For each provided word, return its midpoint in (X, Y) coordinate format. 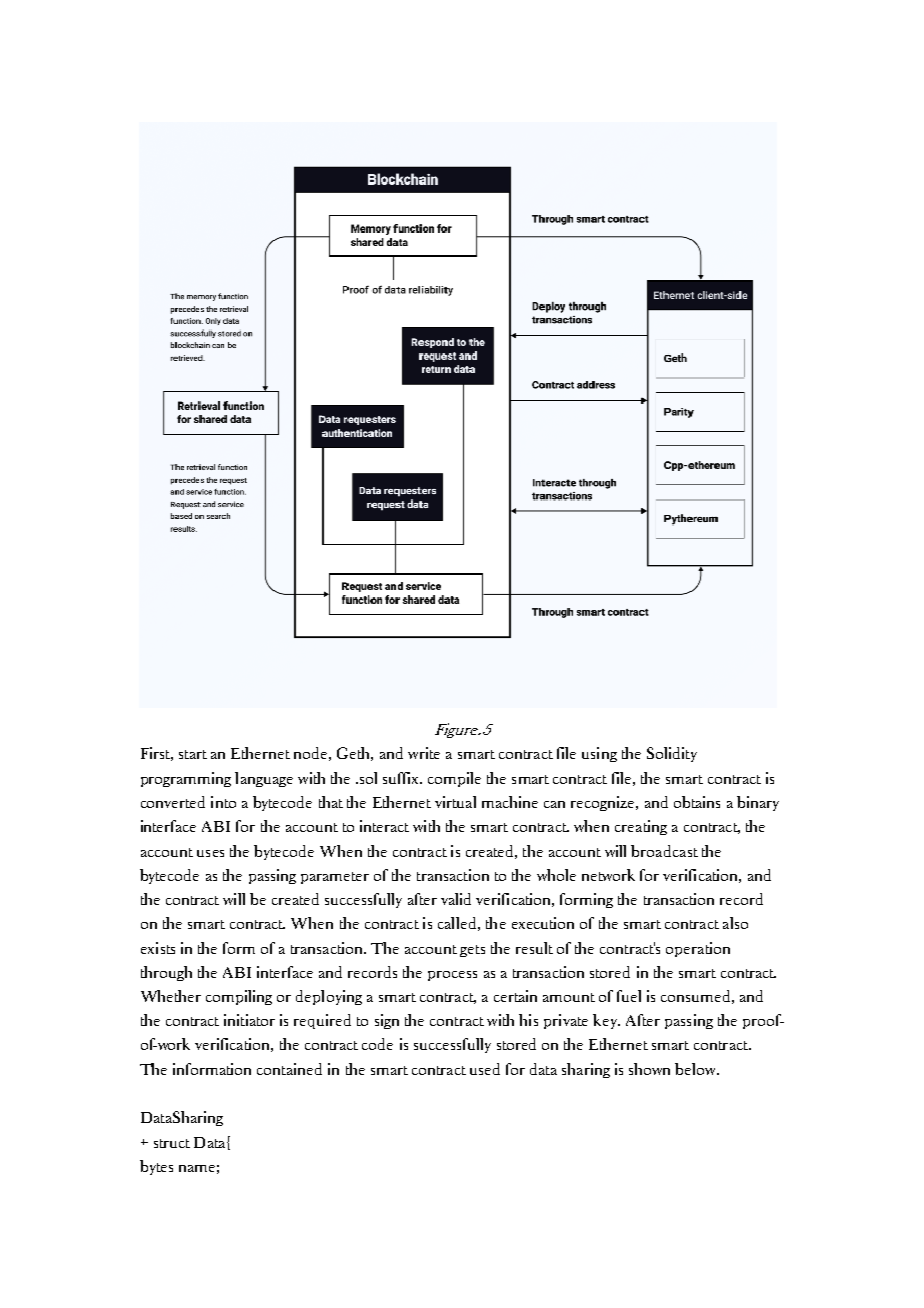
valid (456, 899)
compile (454, 779)
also (735, 923)
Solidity (672, 754)
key (606, 1021)
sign (387, 1021)
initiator (249, 1020)
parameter (335, 878)
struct (172, 1143)
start (193, 754)
